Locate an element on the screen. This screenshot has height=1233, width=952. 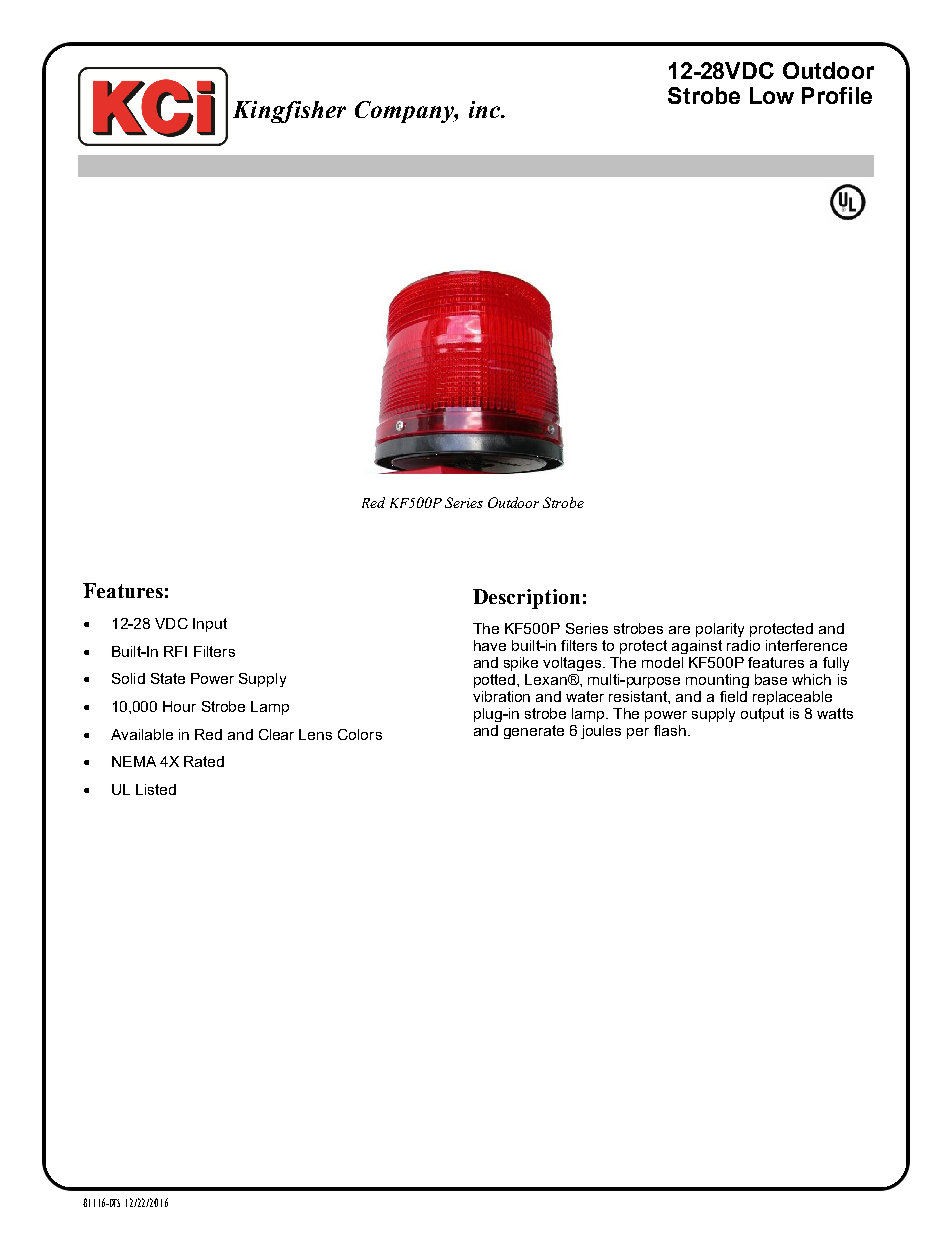
Rated is located at coordinates (204, 761).
